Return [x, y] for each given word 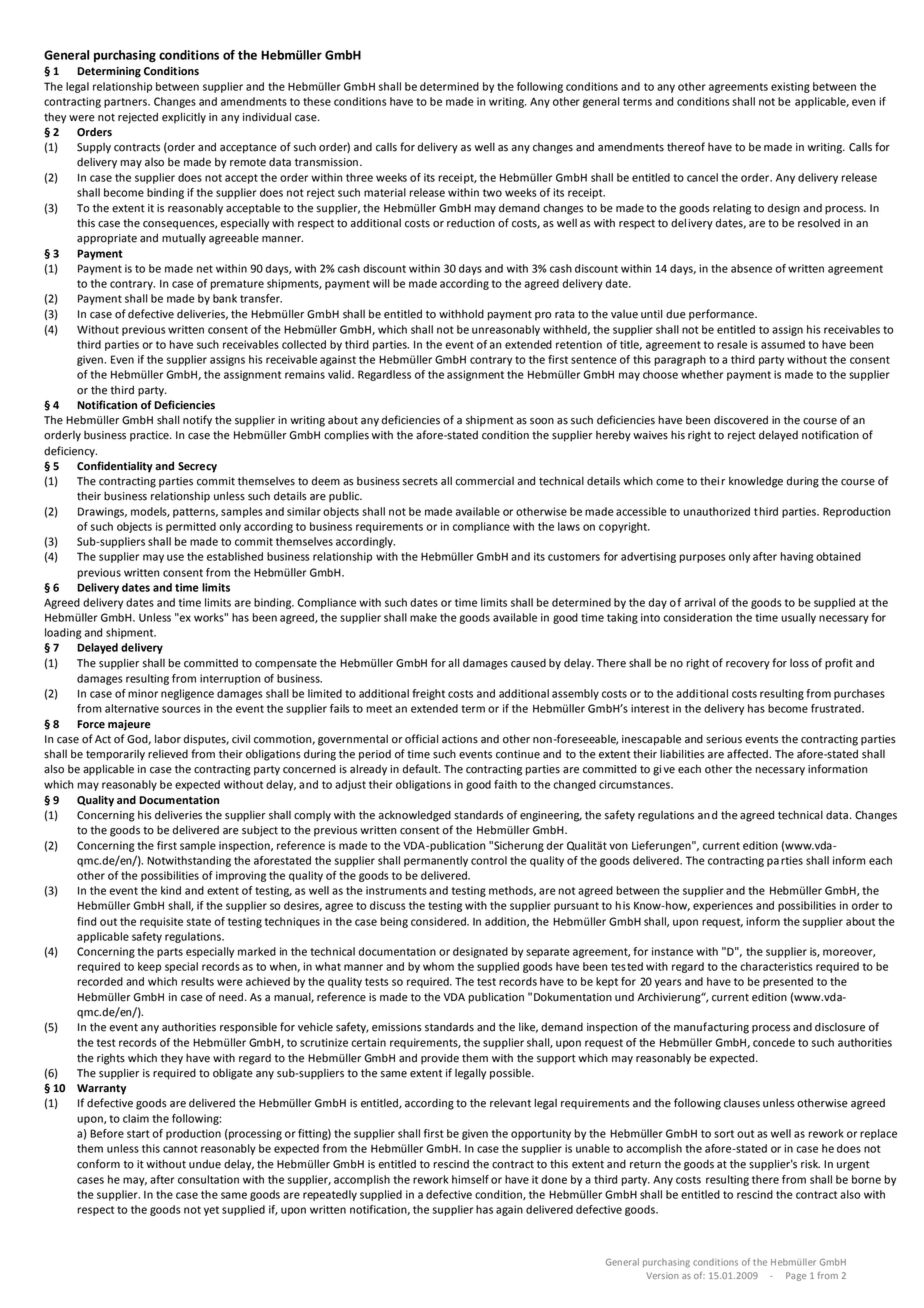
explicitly [184, 118]
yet [211, 1211]
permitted [191, 527]
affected [748, 754]
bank [225, 298]
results [197, 981]
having [797, 557]
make [423, 617]
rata [565, 314]
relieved [168, 754]
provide [440, 1059]
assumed [783, 344]
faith [505, 784]
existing [790, 87]
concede [774, 1042]
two [492, 193]
